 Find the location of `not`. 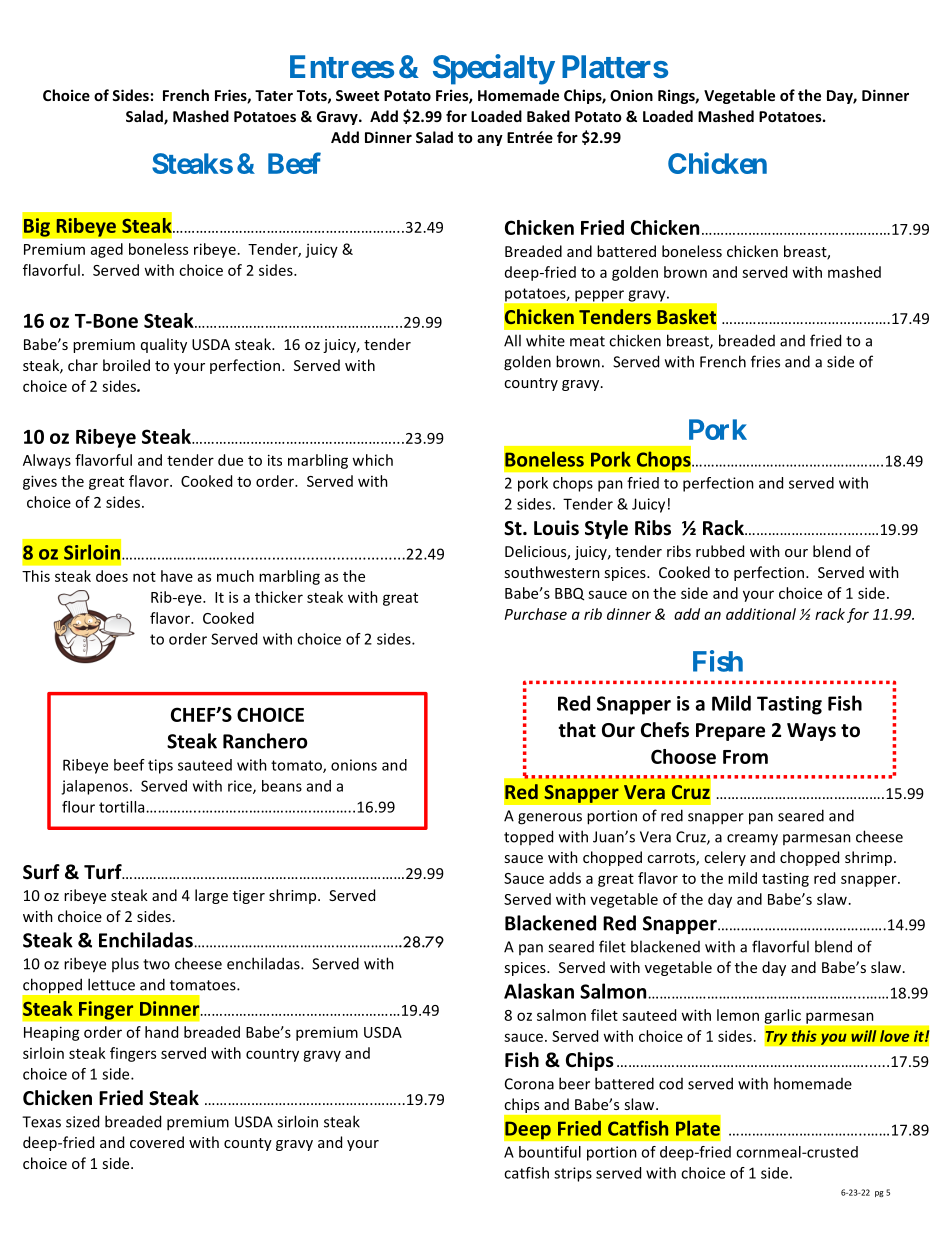

not is located at coordinates (144, 577).
